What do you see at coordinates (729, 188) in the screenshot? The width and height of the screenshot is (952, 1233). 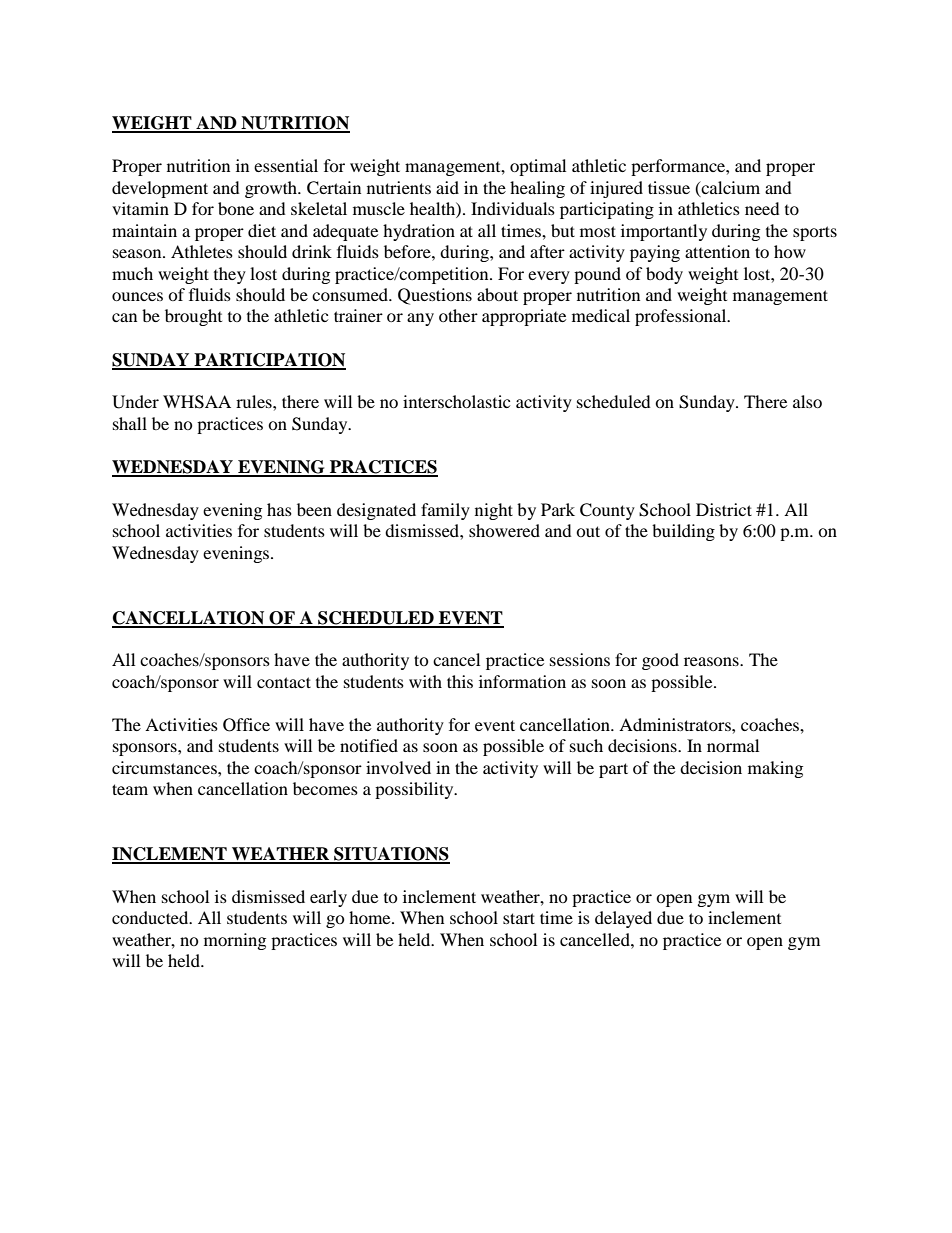 I see `calcium` at bounding box center [729, 188].
